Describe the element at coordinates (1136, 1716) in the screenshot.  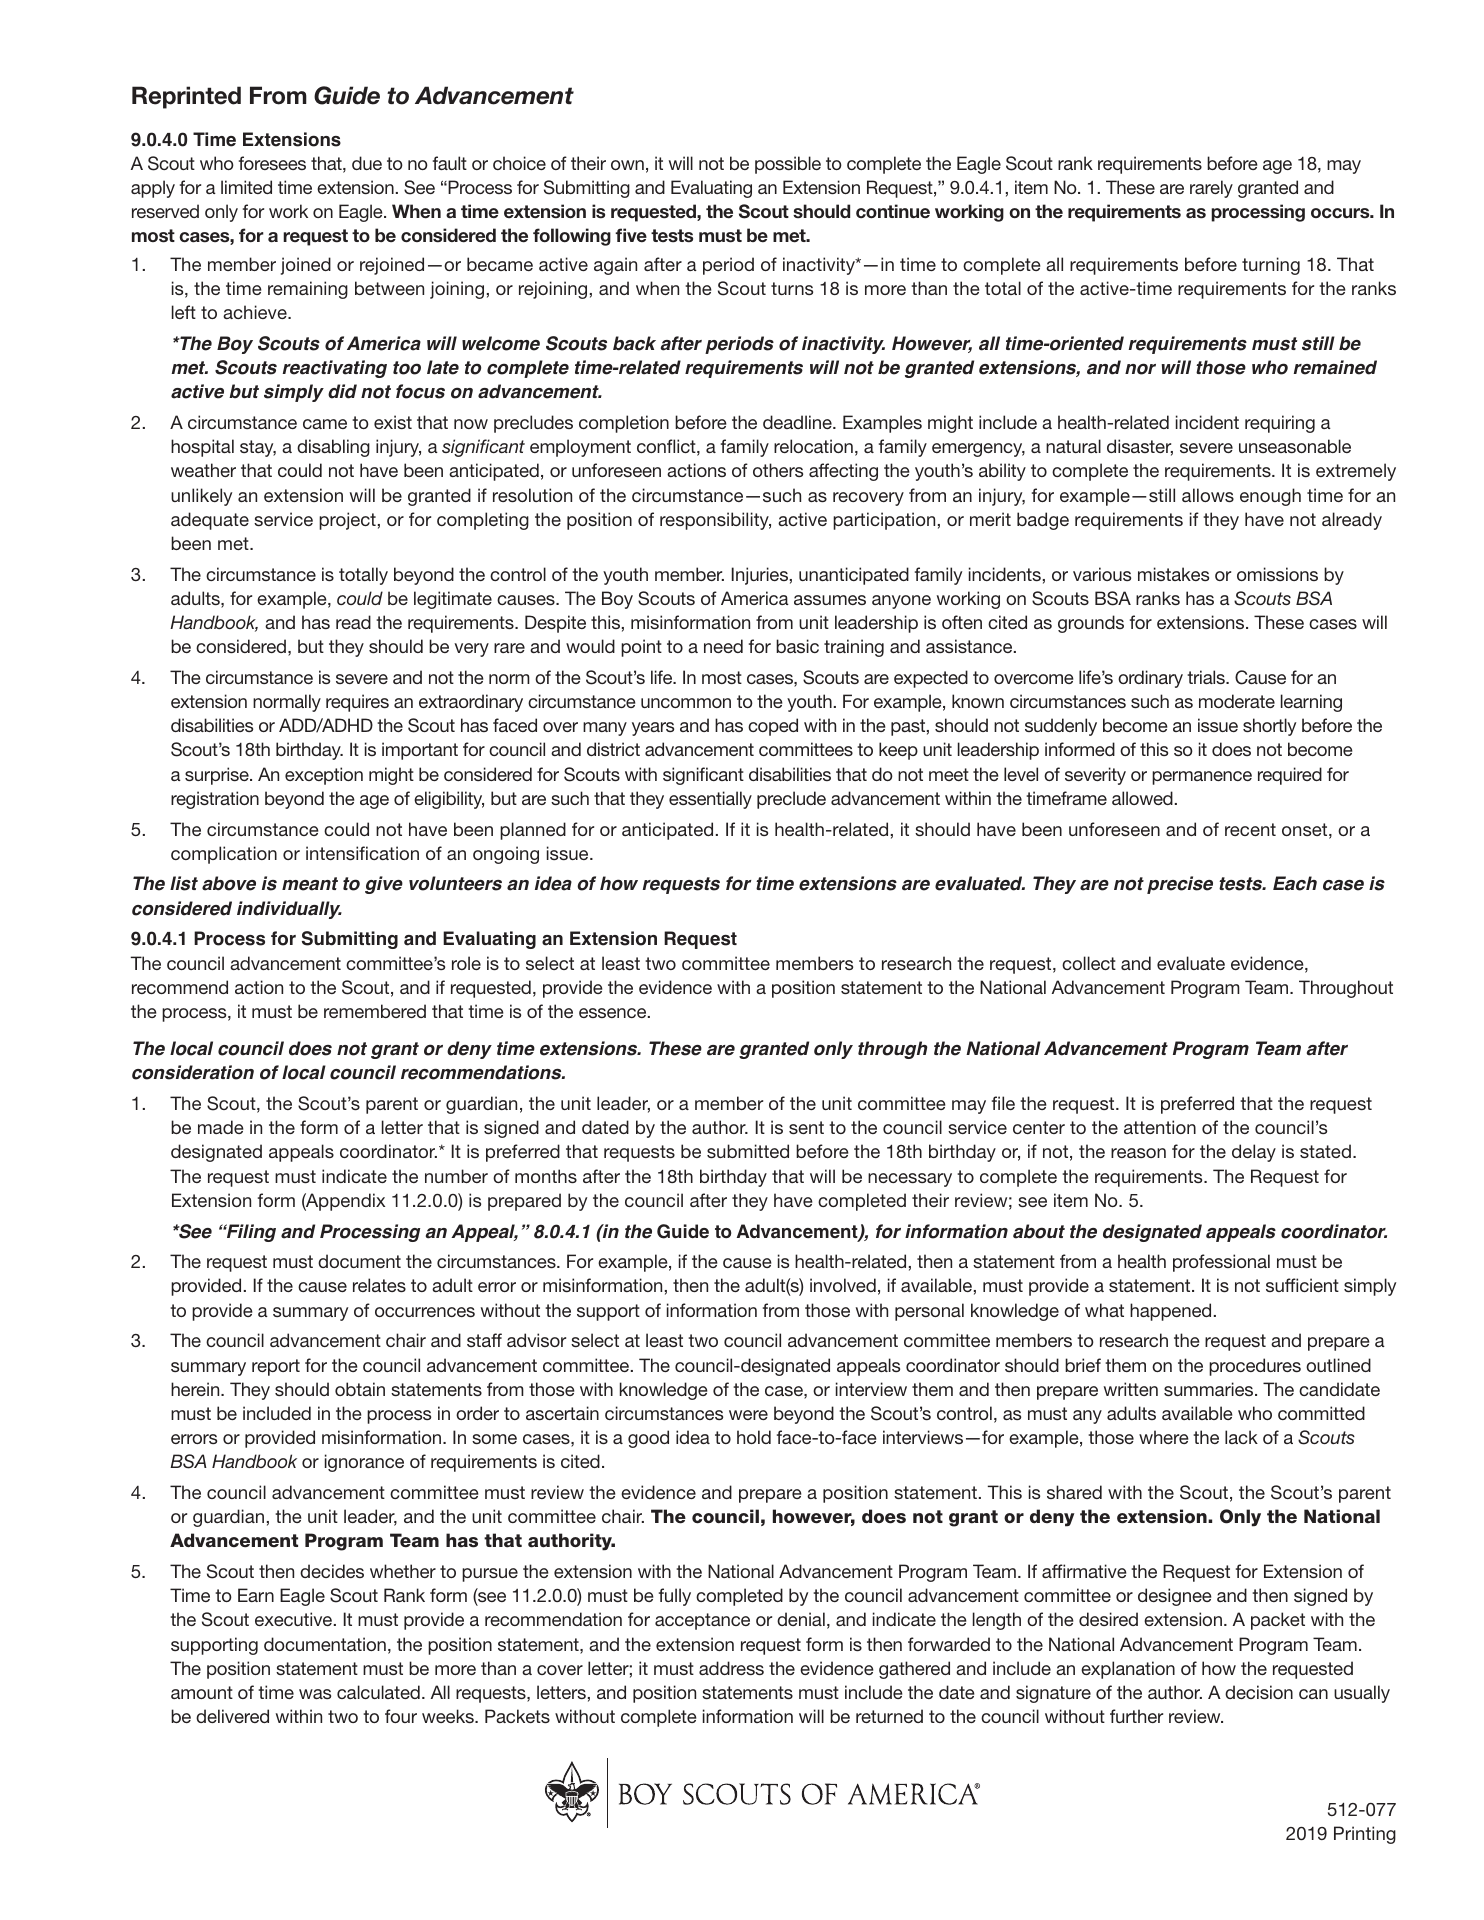
I see `further` at that location.
